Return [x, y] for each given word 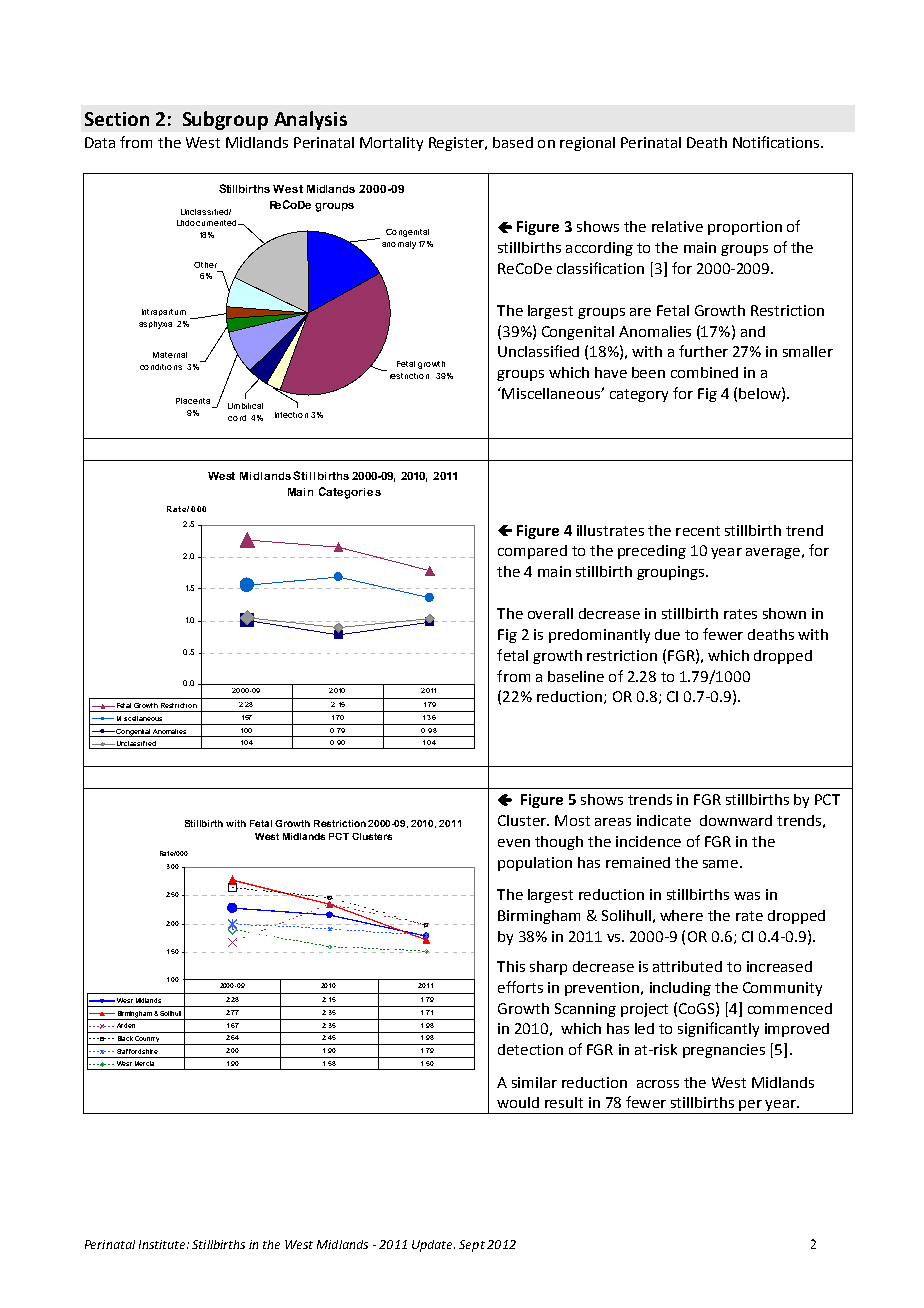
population [535, 864]
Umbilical [245, 406]
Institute [163, 1244]
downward [736, 820]
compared [532, 552]
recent [698, 531]
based [513, 142]
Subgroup [225, 120]
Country [148, 1040]
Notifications [777, 142]
